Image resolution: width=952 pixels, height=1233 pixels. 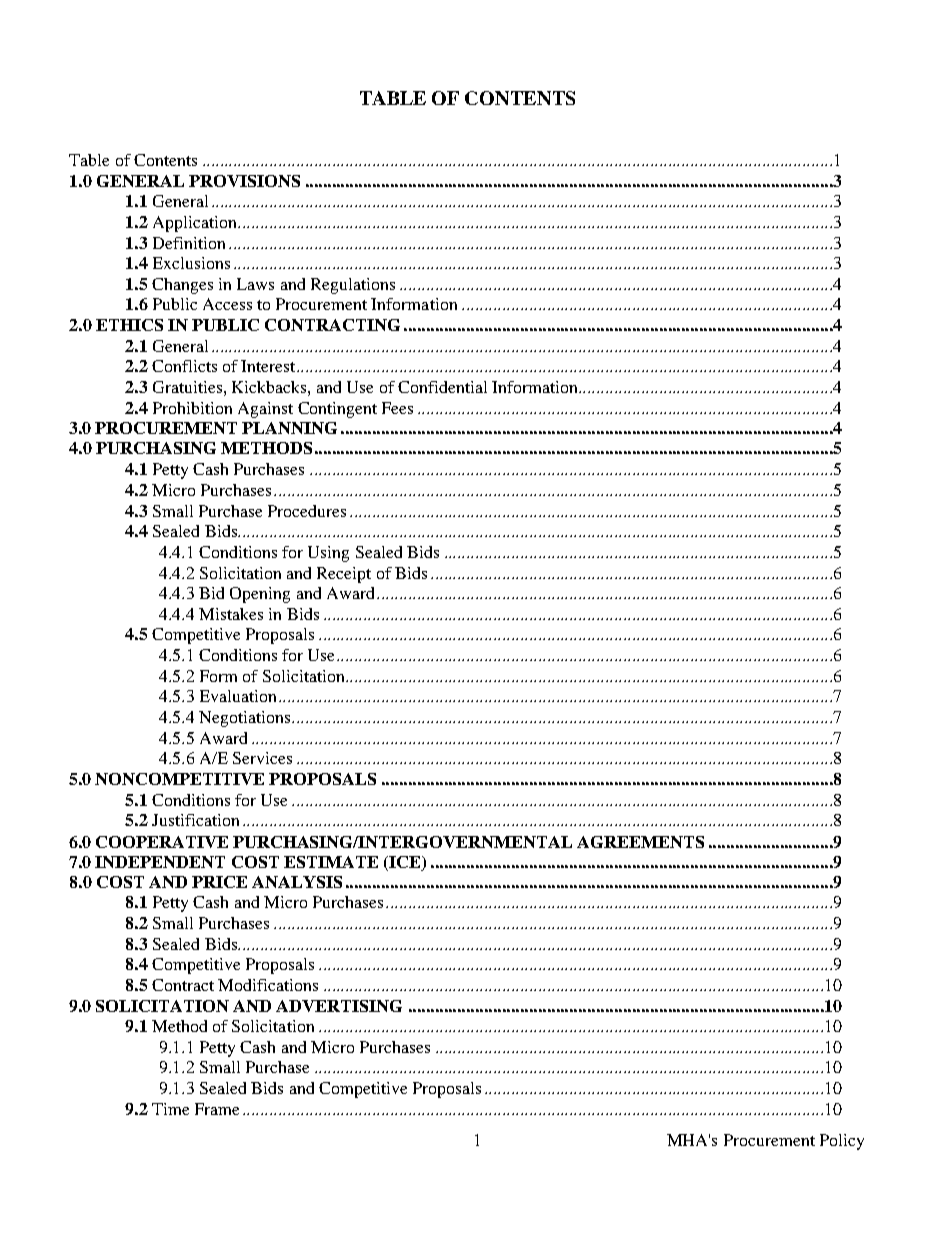 What do you see at coordinates (339, 1006) in the document?
I see `ADVERTISING` at bounding box center [339, 1006].
